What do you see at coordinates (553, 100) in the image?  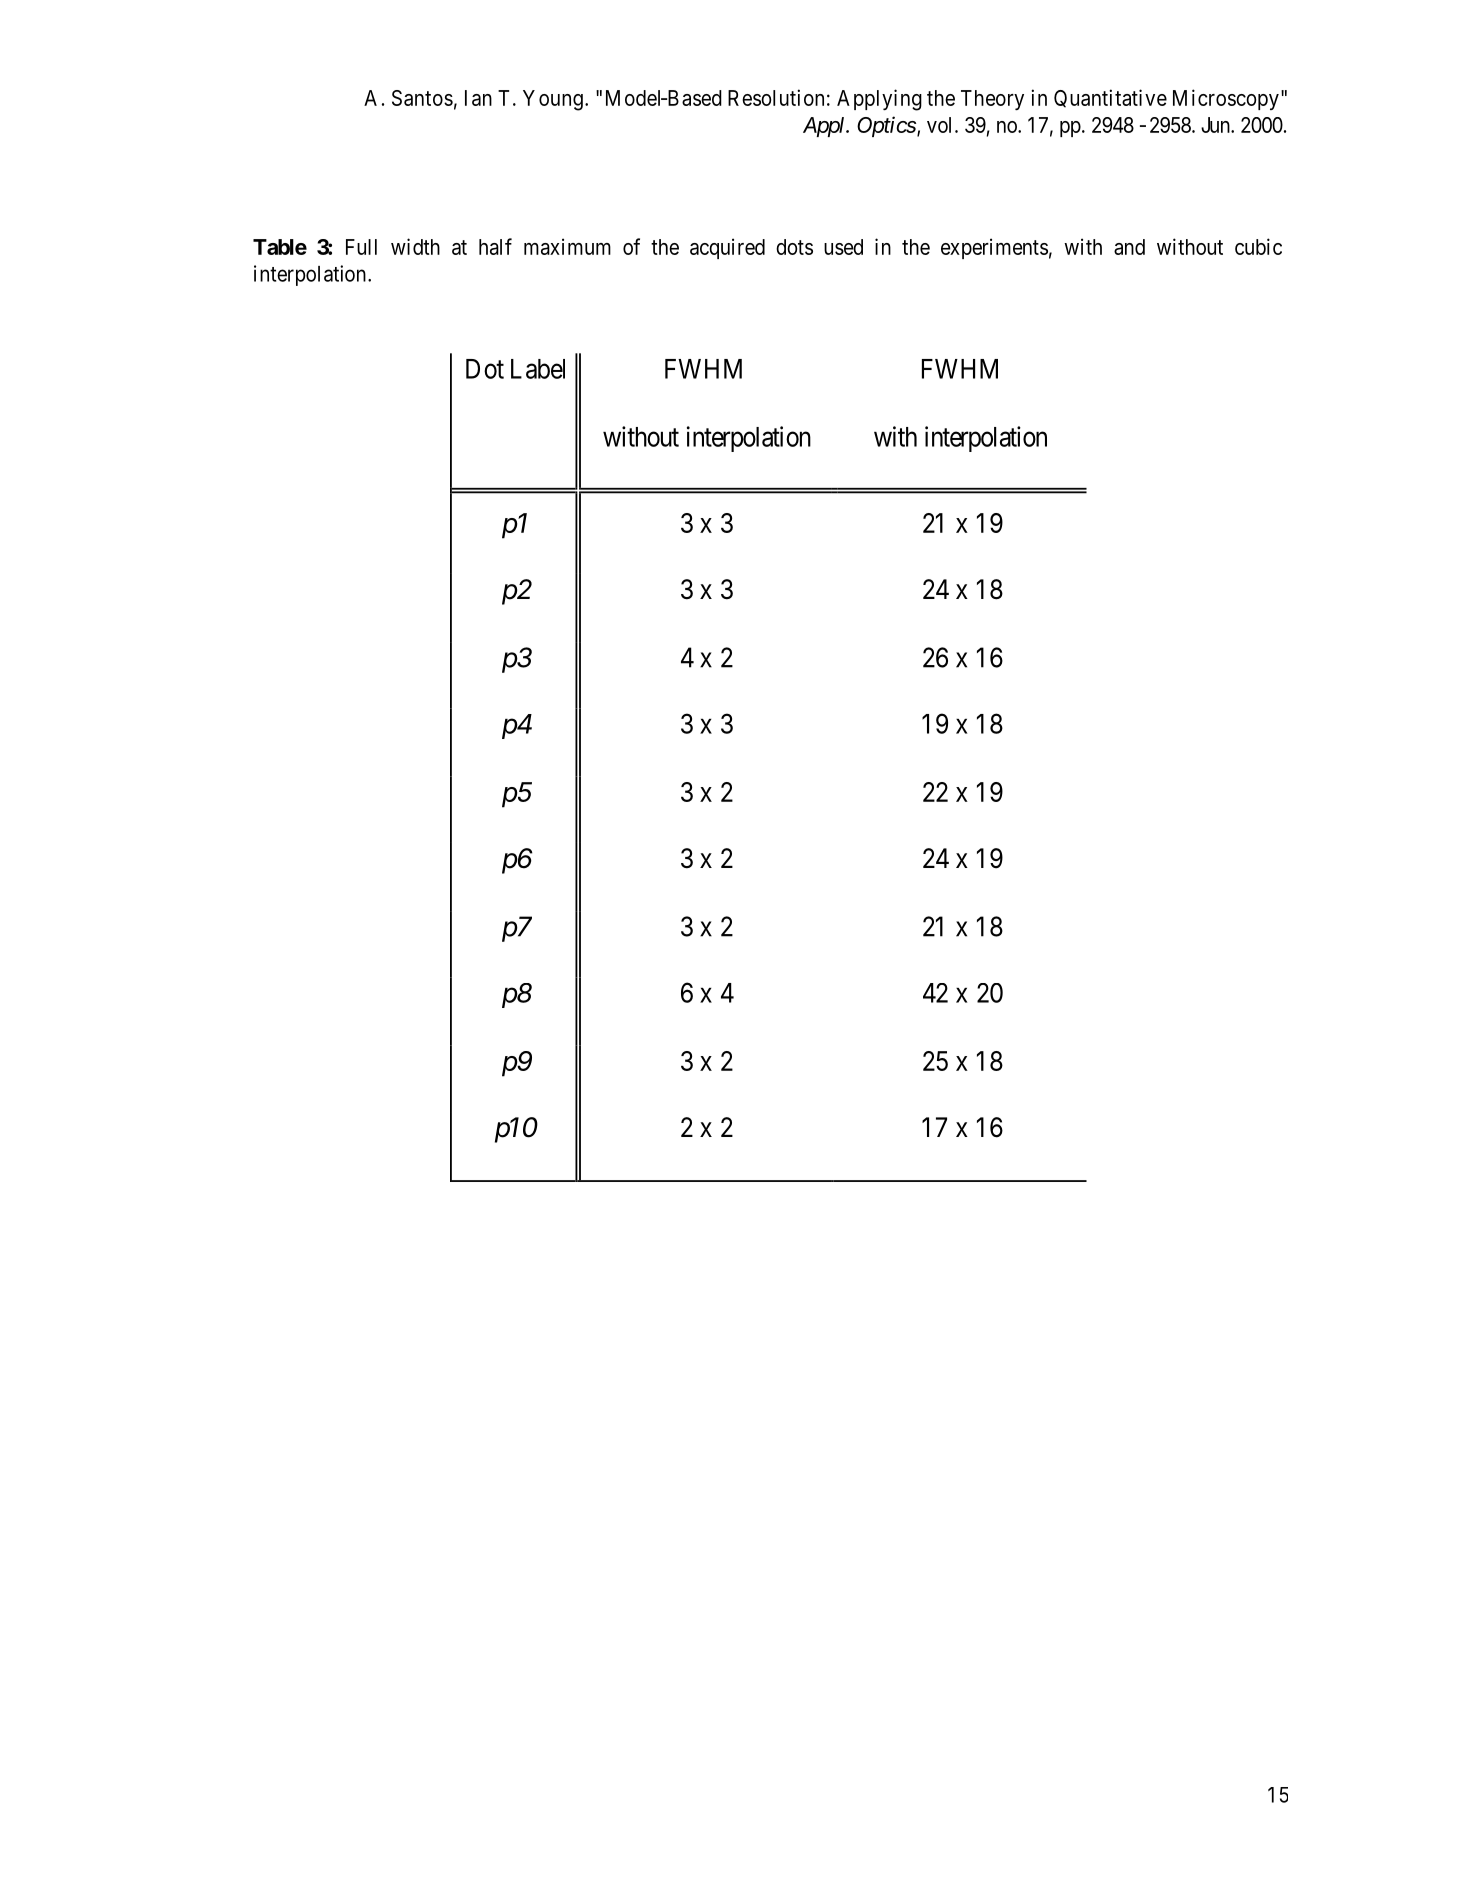 I see `Young` at bounding box center [553, 100].
